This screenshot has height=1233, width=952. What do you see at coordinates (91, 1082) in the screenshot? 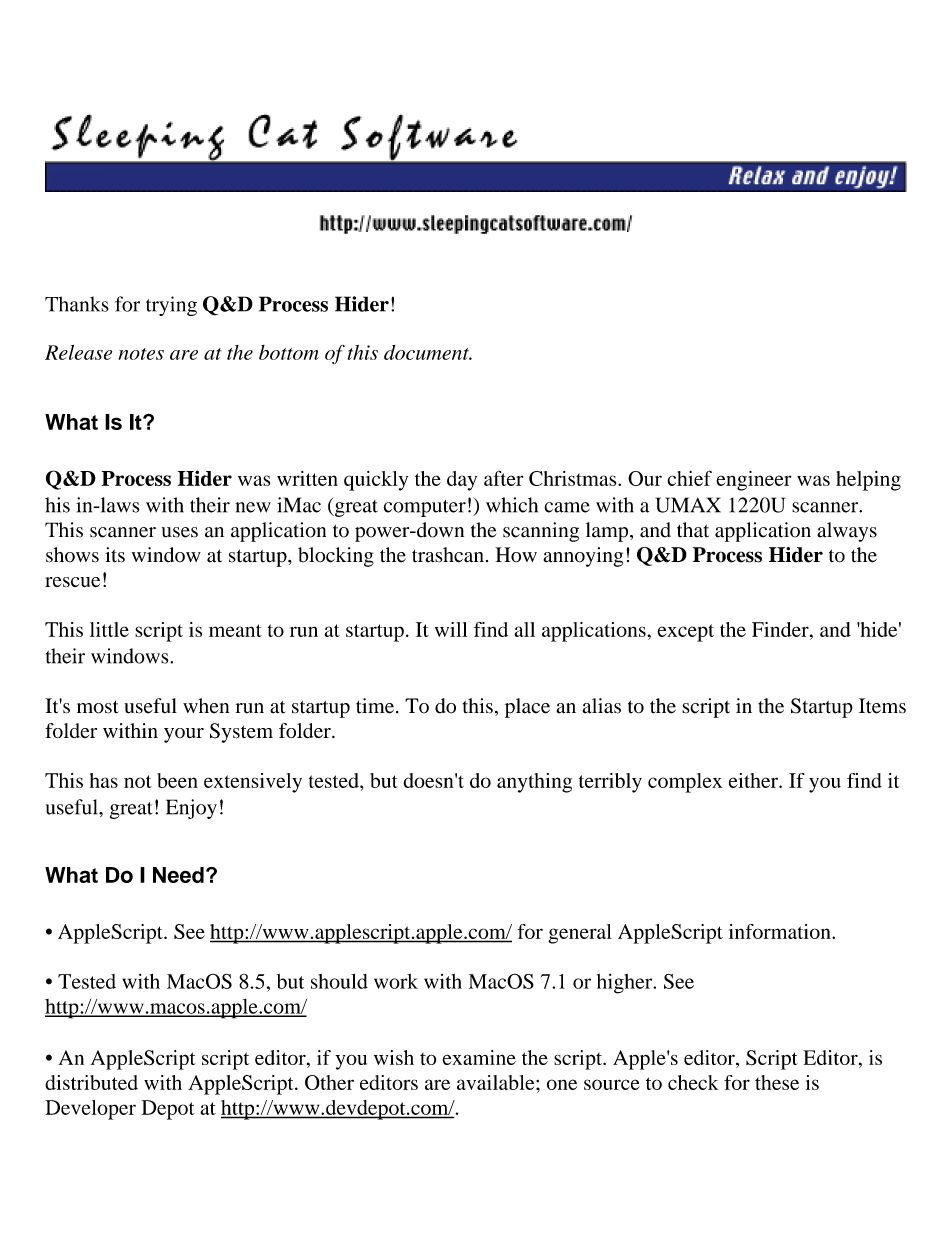
I see `distributed` at bounding box center [91, 1082].
